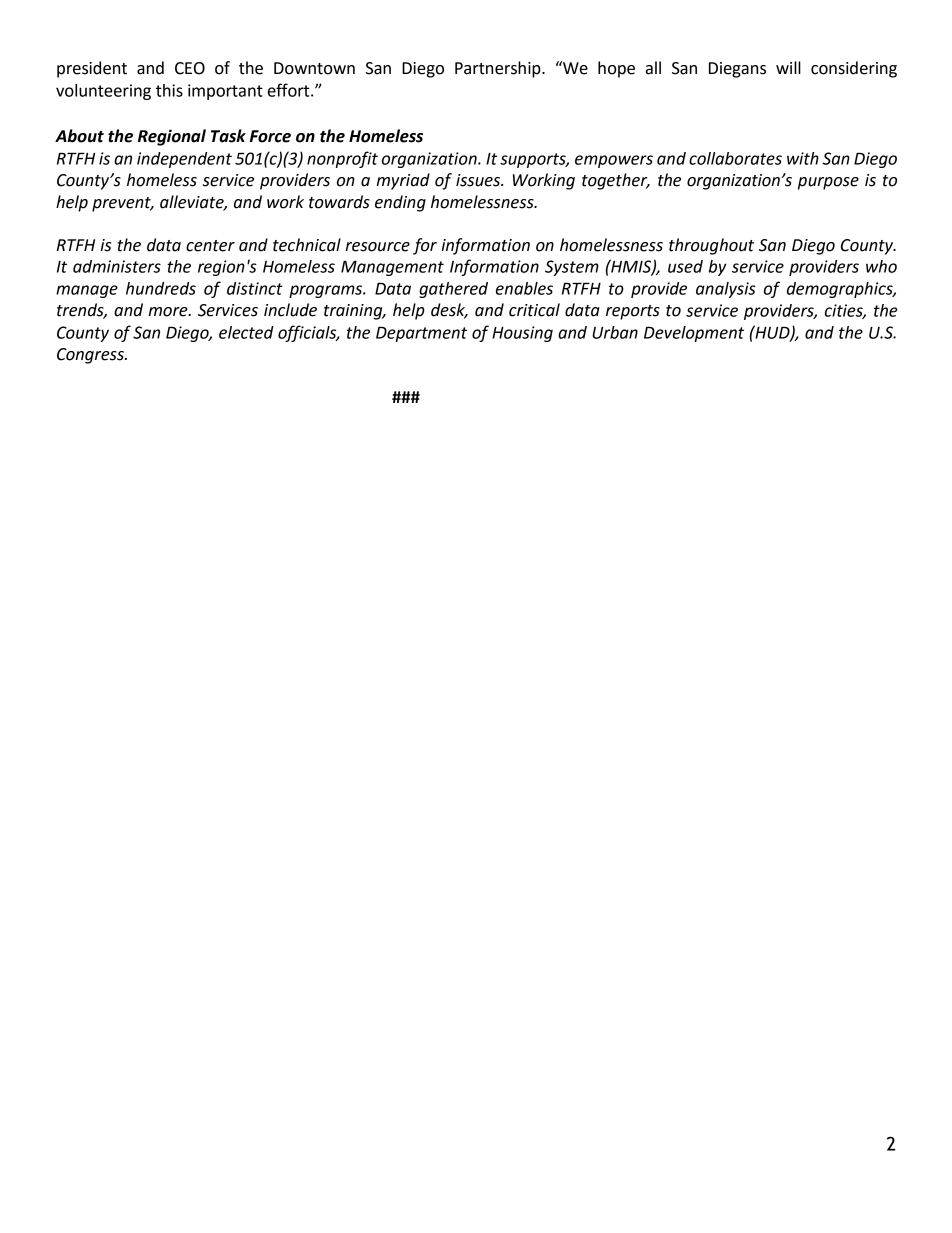  What do you see at coordinates (694, 334) in the screenshot?
I see `Development` at bounding box center [694, 334].
